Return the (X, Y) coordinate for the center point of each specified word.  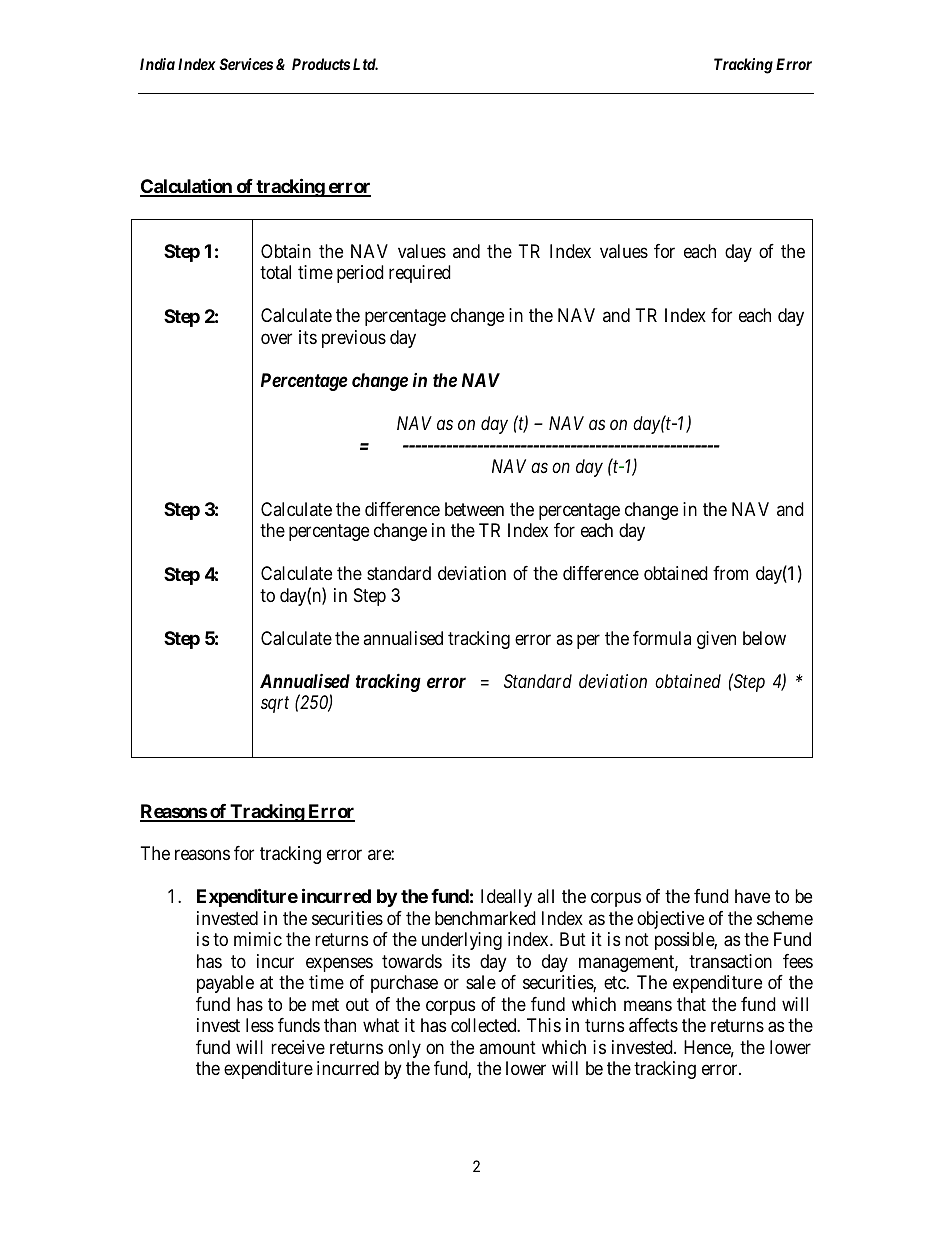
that (691, 1004)
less (260, 1025)
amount (507, 1047)
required (420, 274)
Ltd (365, 64)
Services (246, 64)
